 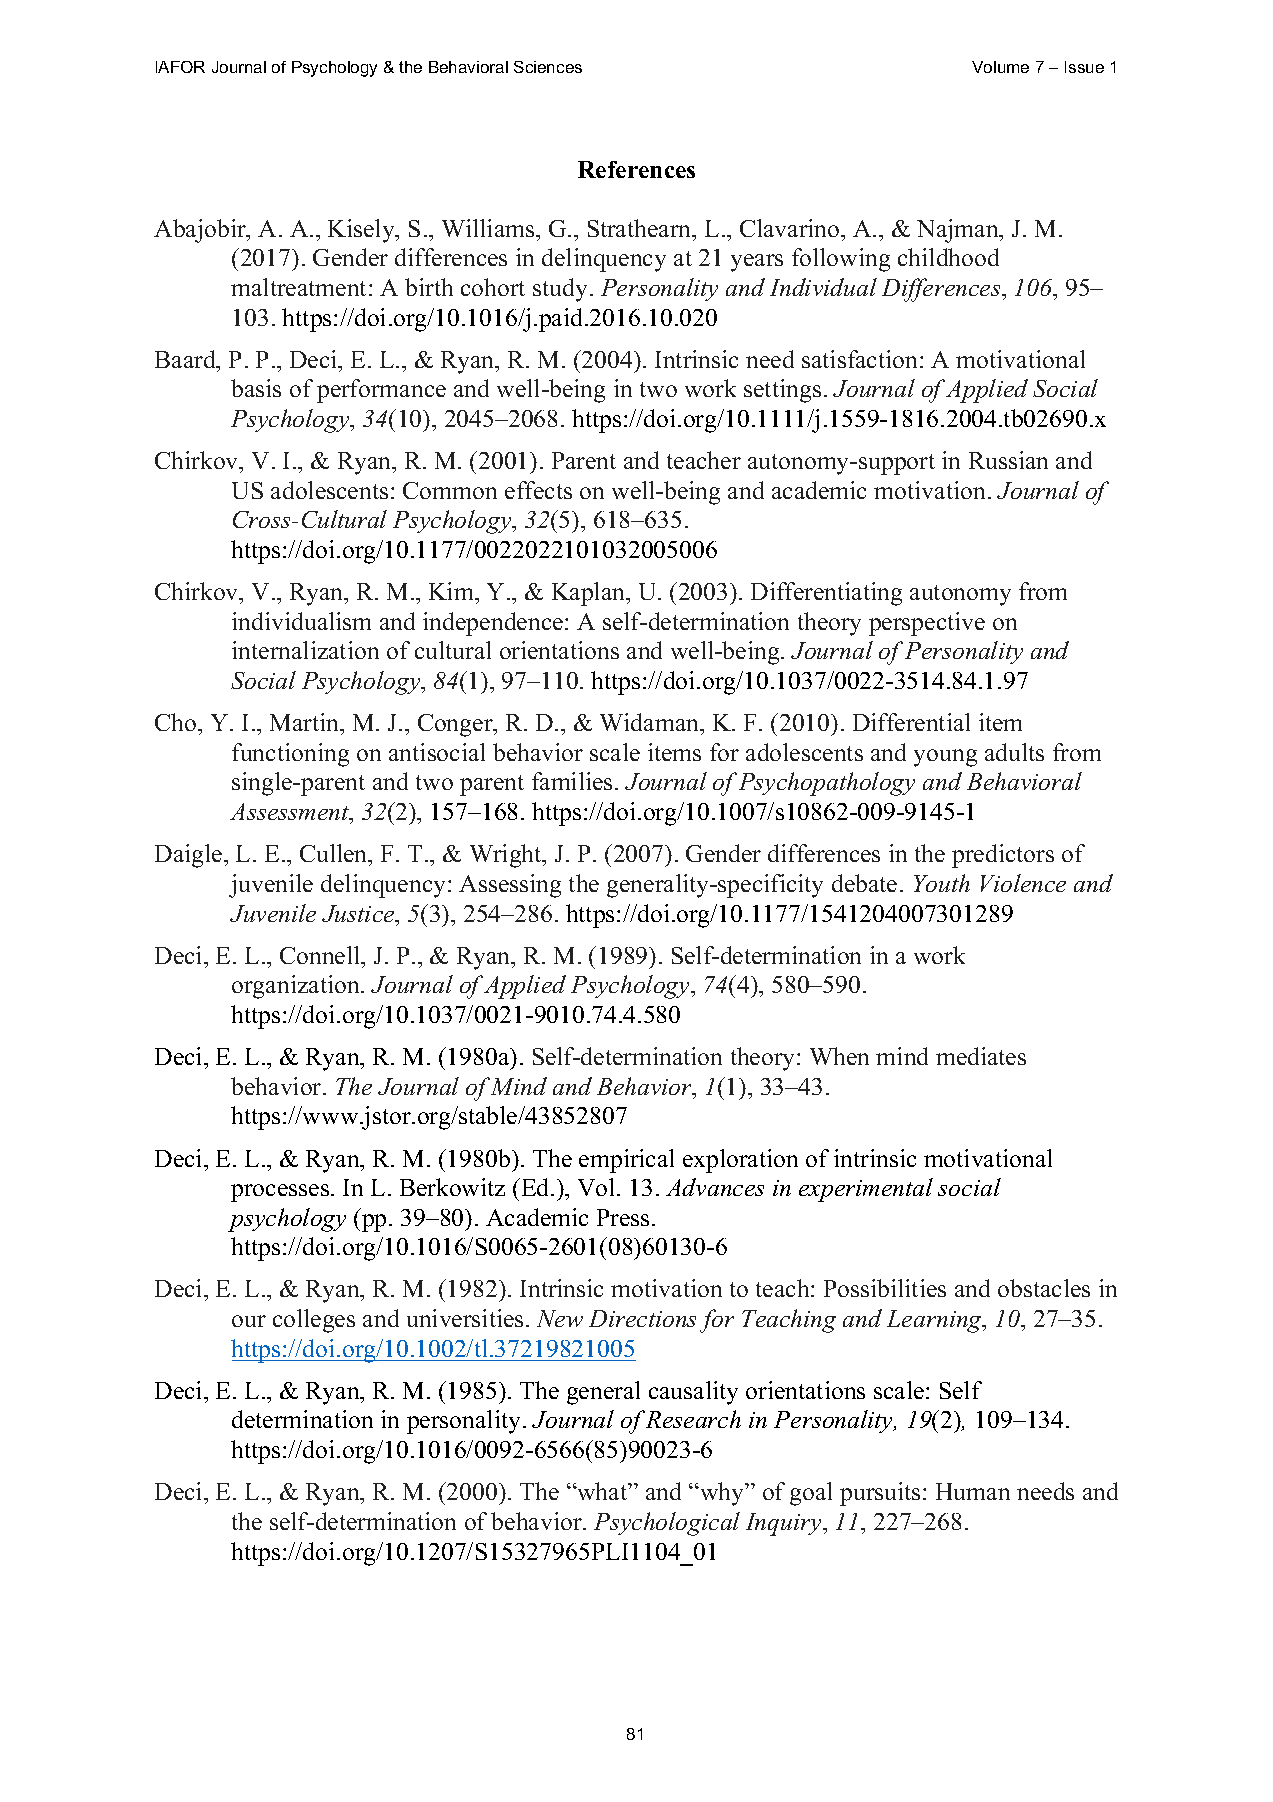 I want to click on families, so click(x=572, y=781).
